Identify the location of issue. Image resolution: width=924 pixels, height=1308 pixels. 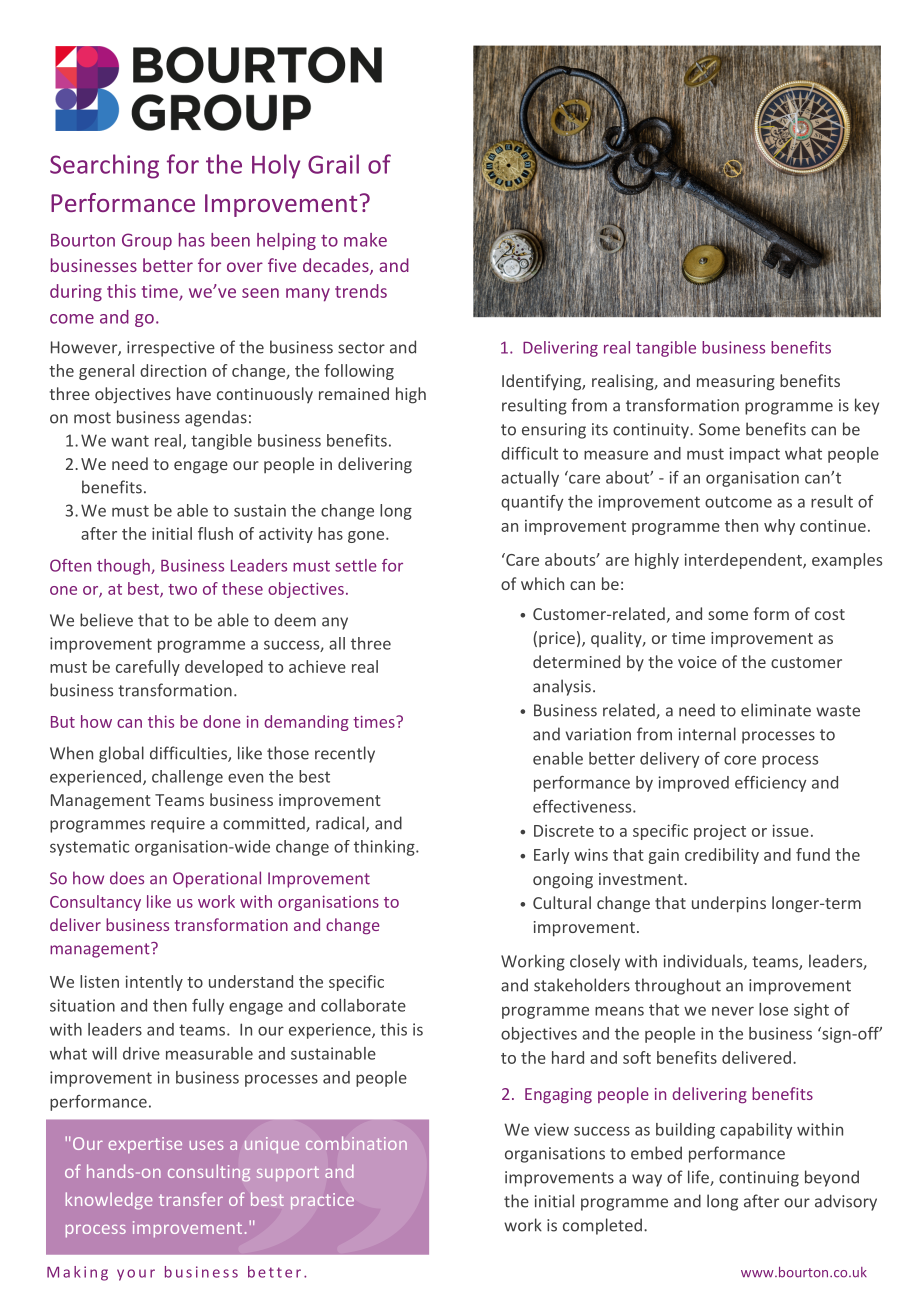
(790, 830).
